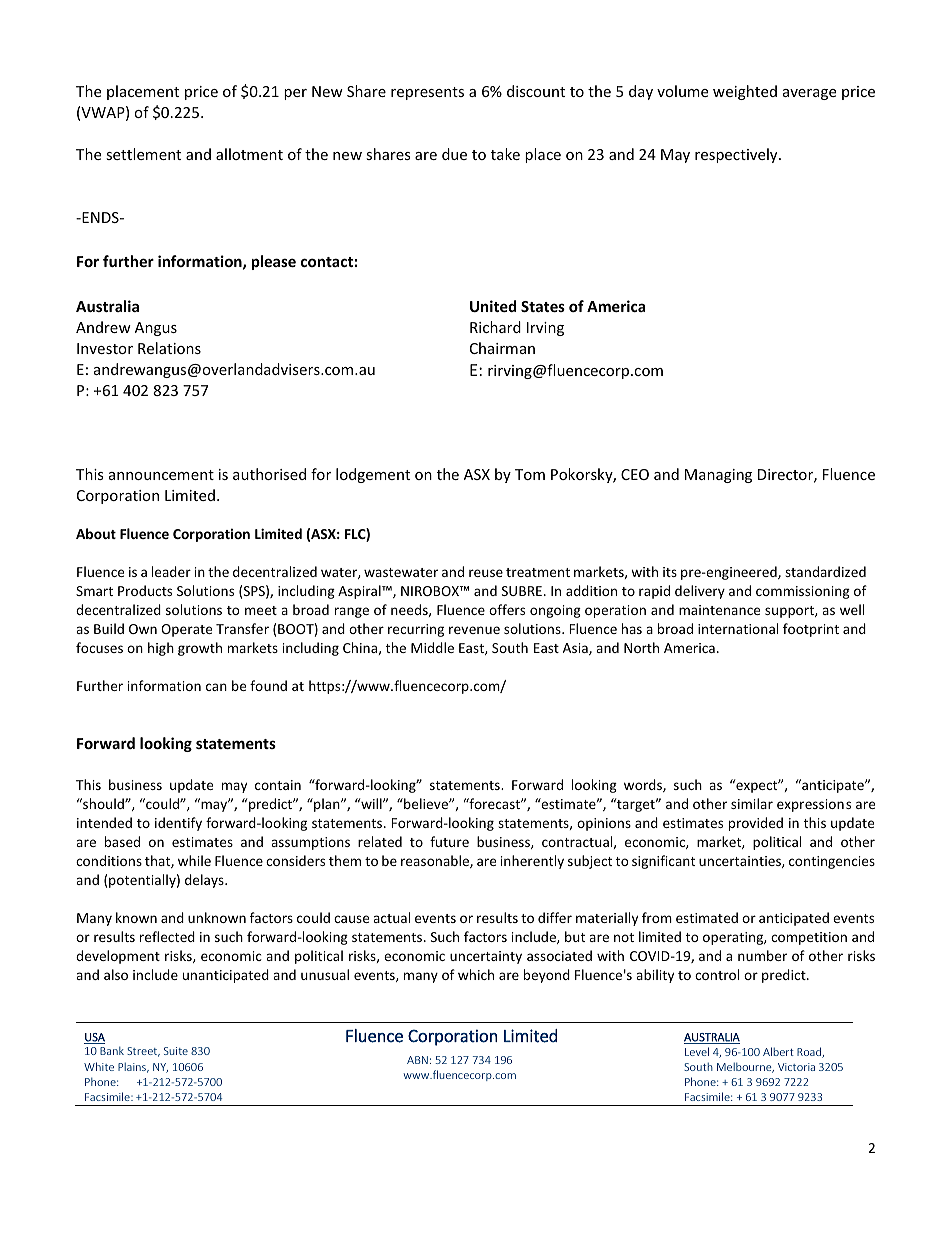 The height and width of the image is (1233, 952). What do you see at coordinates (176, 1051) in the image?
I see `Suite` at bounding box center [176, 1051].
